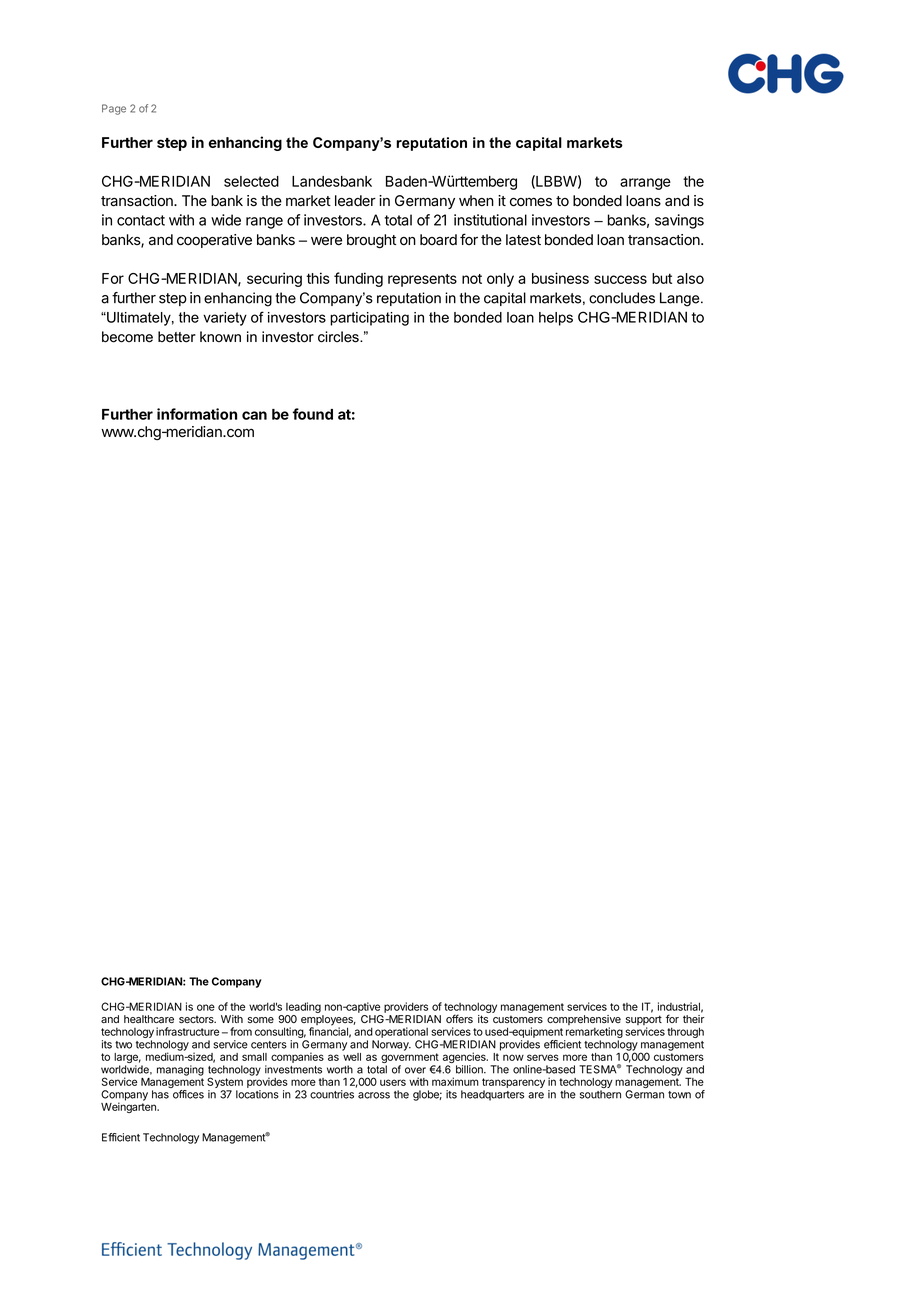 Image resolution: width=924 pixels, height=1308 pixels. Describe the element at coordinates (679, 221) in the page. I see `savings` at that location.
